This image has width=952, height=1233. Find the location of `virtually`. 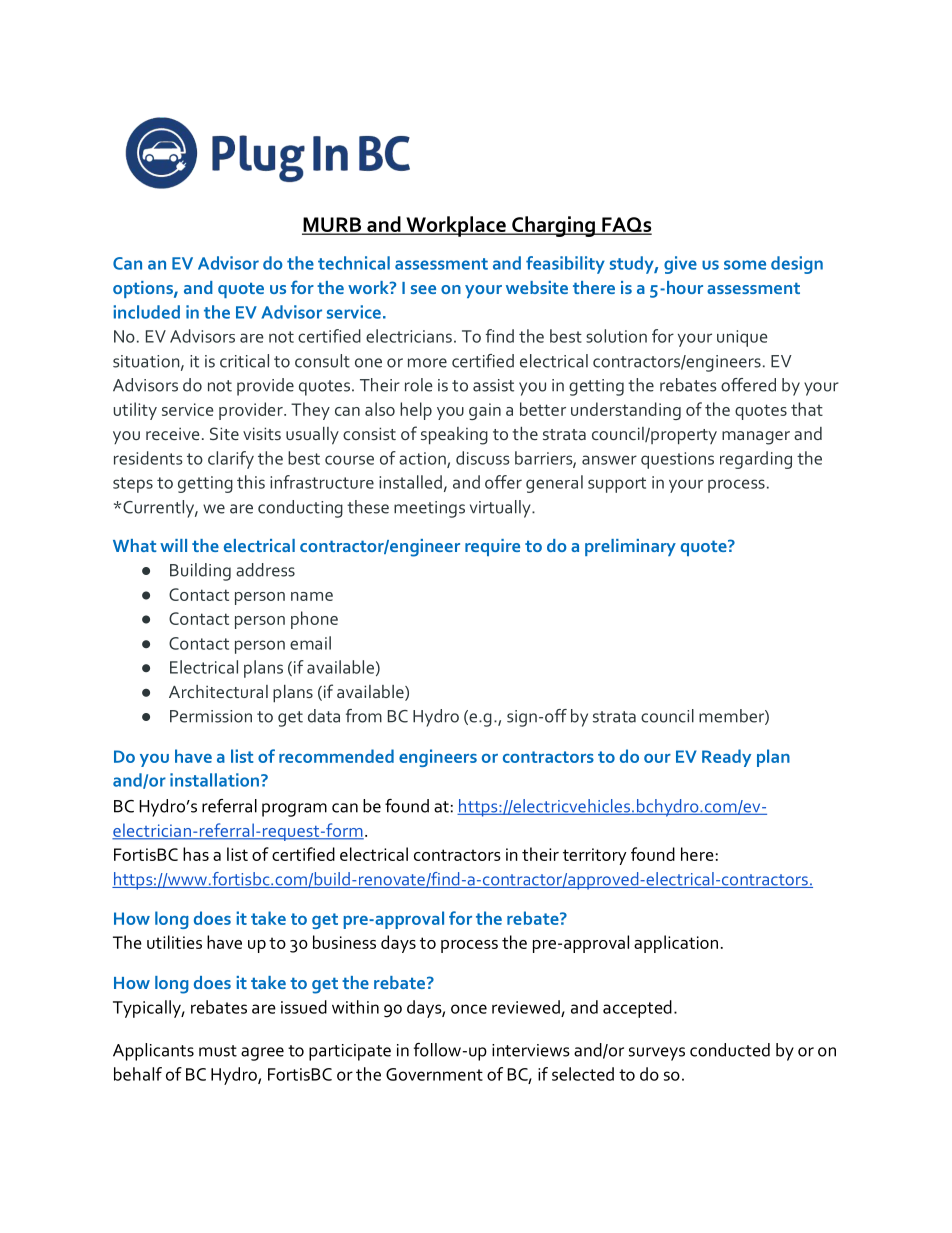

virtually is located at coordinates (501, 509).
